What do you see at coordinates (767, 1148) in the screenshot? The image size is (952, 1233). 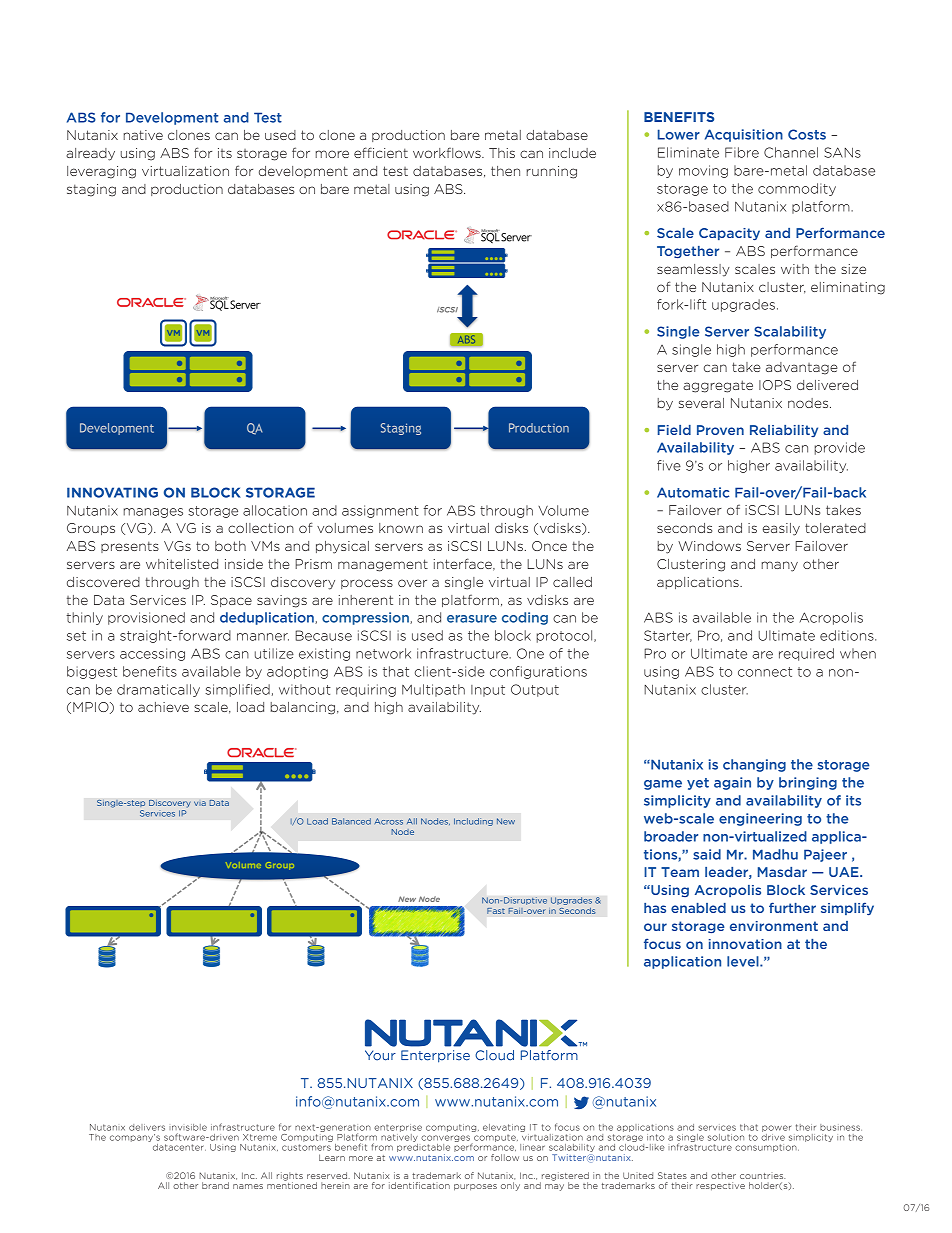 I see `consumption` at bounding box center [767, 1148].
